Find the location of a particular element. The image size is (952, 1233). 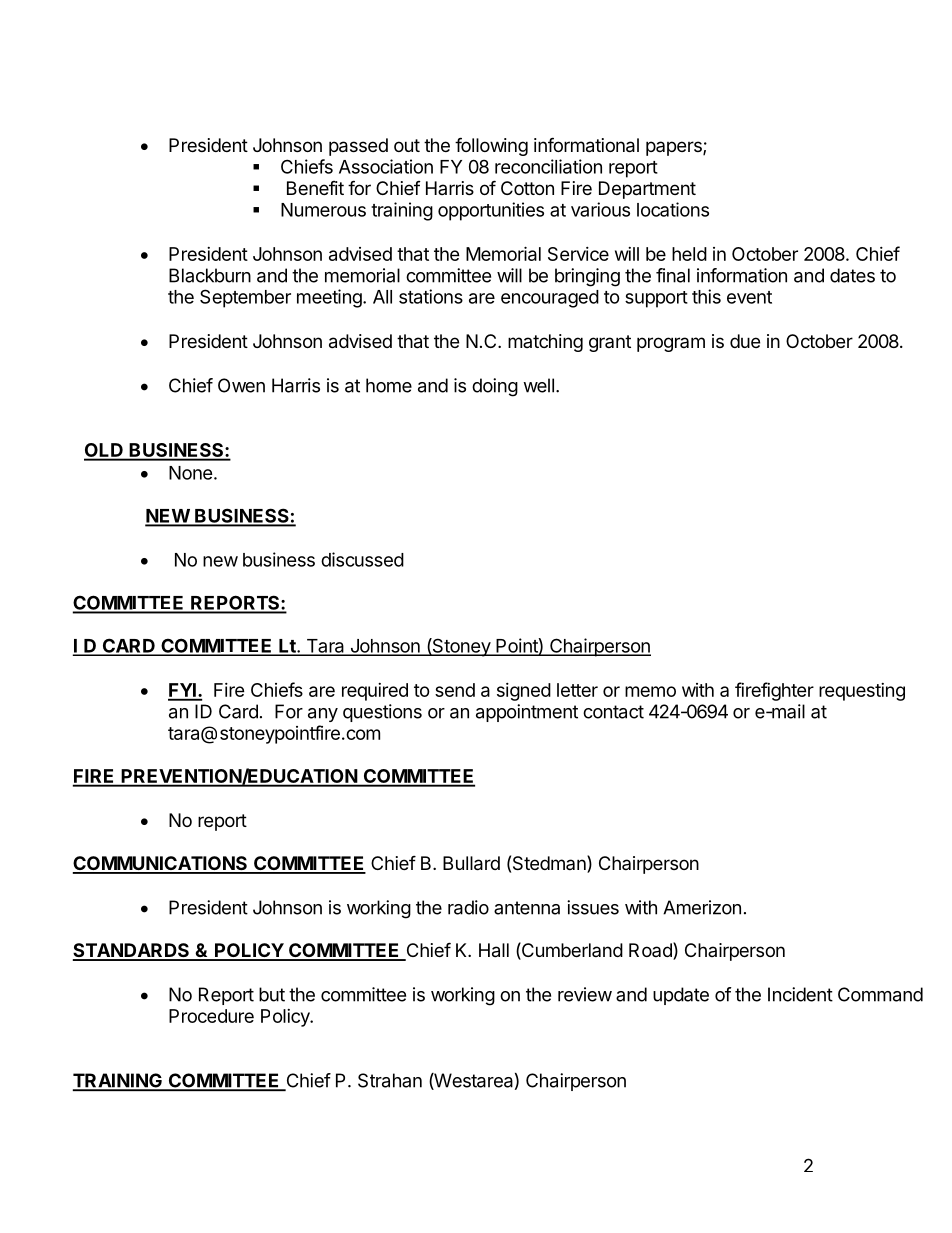

signed is located at coordinates (524, 692).
